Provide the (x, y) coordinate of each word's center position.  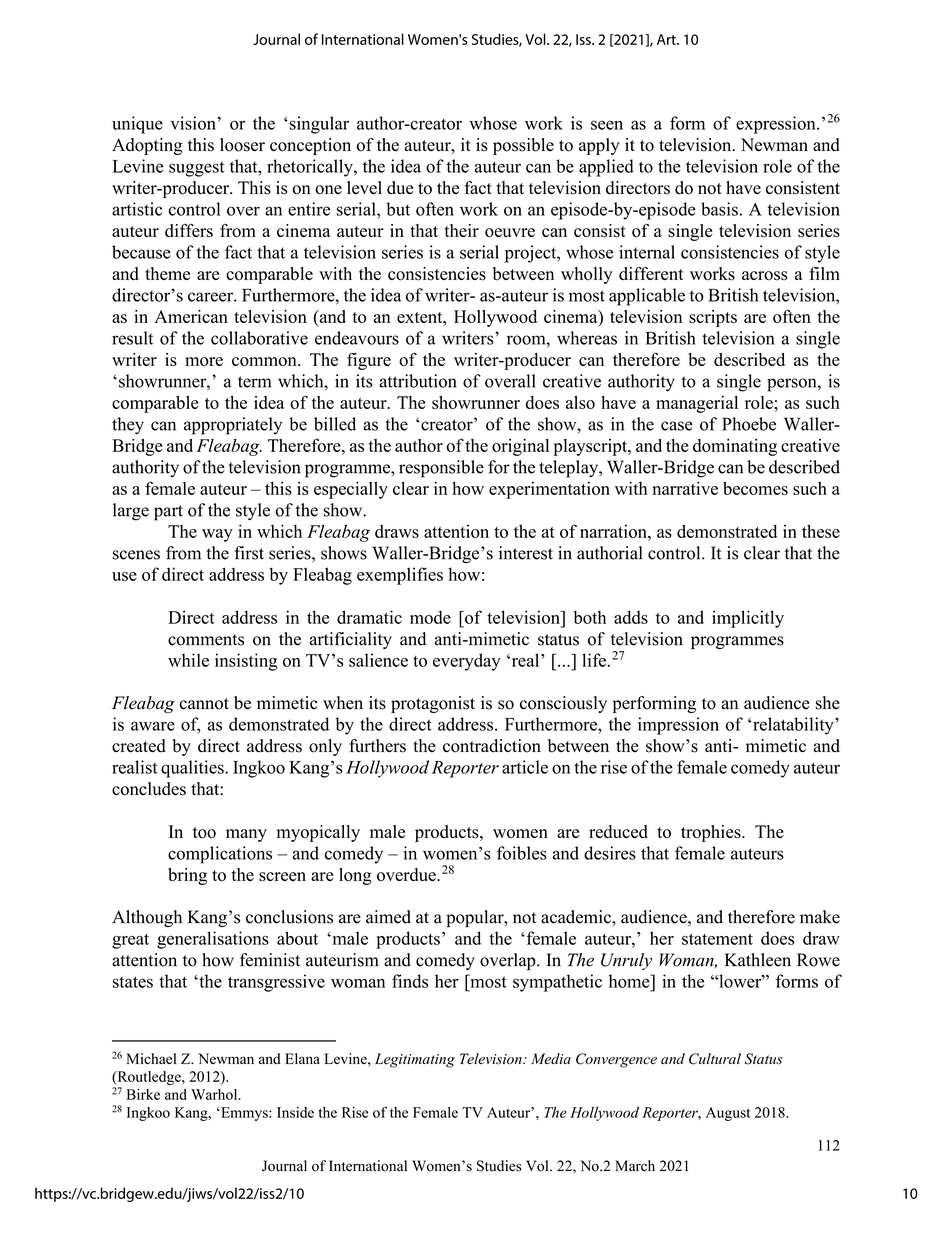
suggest (197, 169)
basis (720, 209)
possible (523, 146)
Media (551, 1058)
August (728, 1114)
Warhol (215, 1094)
